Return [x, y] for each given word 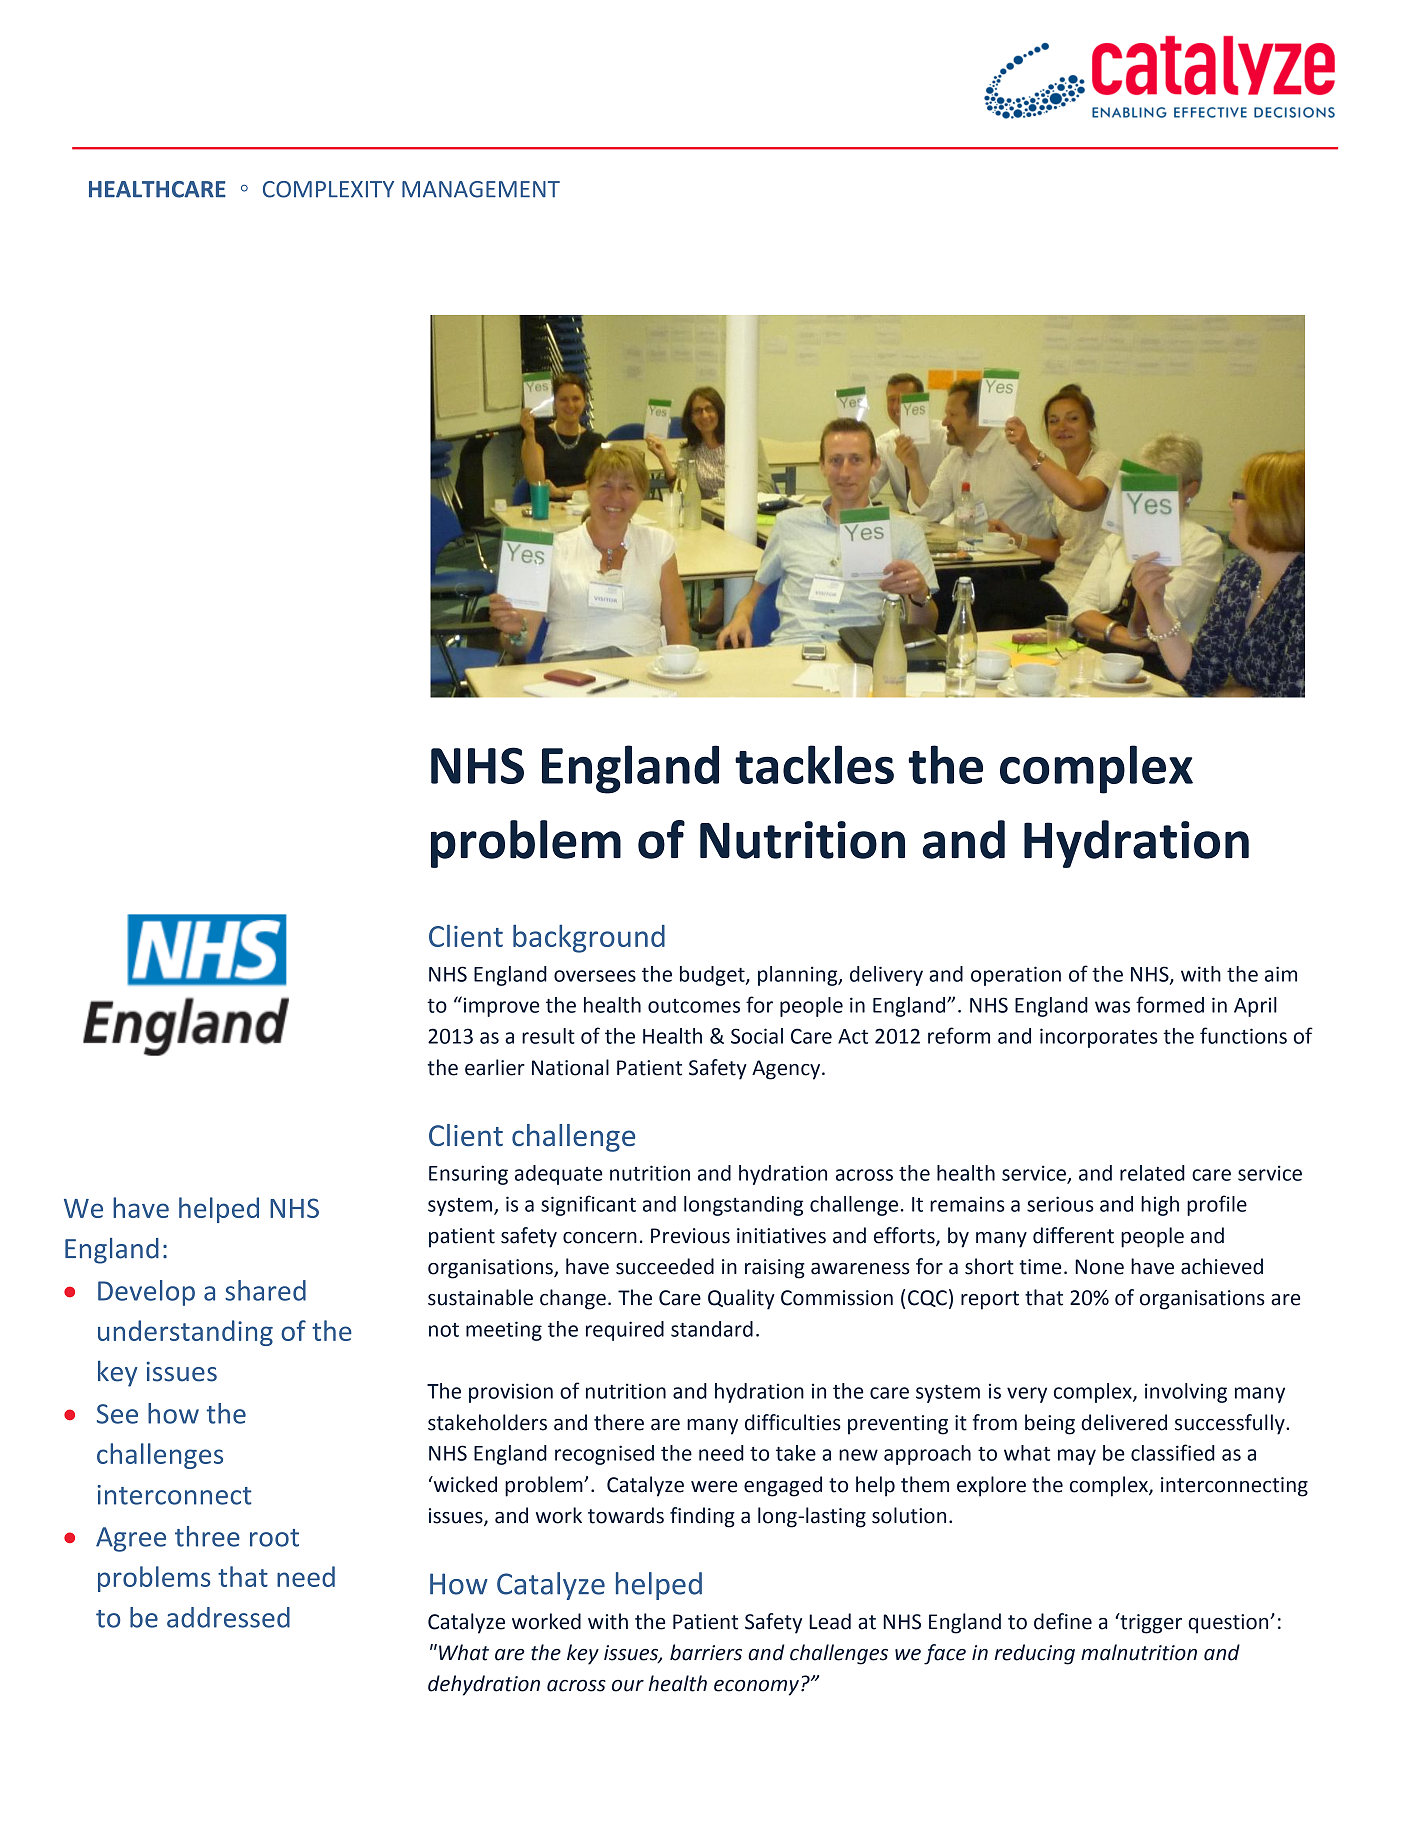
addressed [228, 1617]
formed [1170, 1004]
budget [713, 976]
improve [502, 1007]
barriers [706, 1652]
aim [1281, 974]
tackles [814, 764]
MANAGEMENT [481, 189]
